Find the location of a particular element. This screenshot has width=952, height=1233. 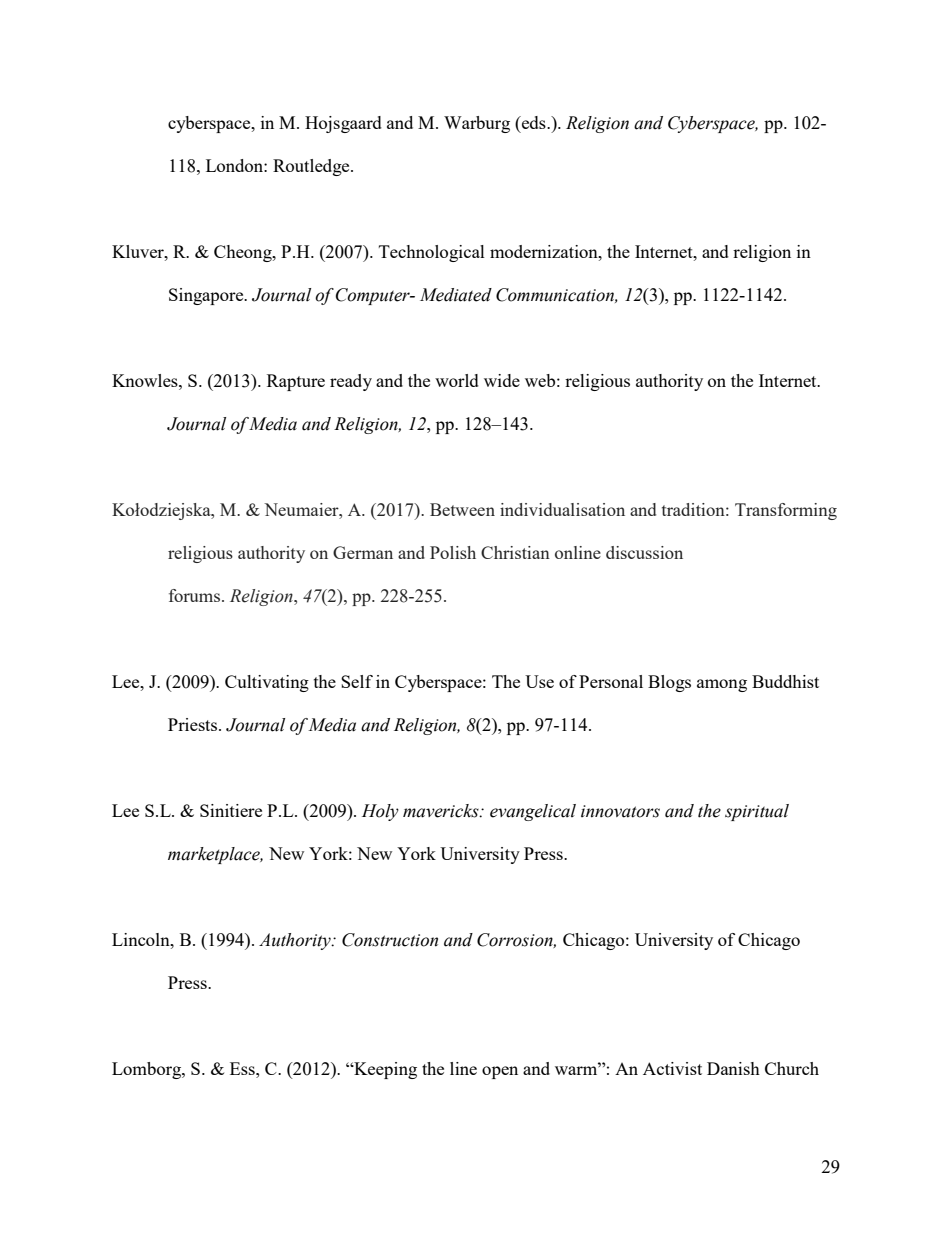

Construction is located at coordinates (390, 940).
